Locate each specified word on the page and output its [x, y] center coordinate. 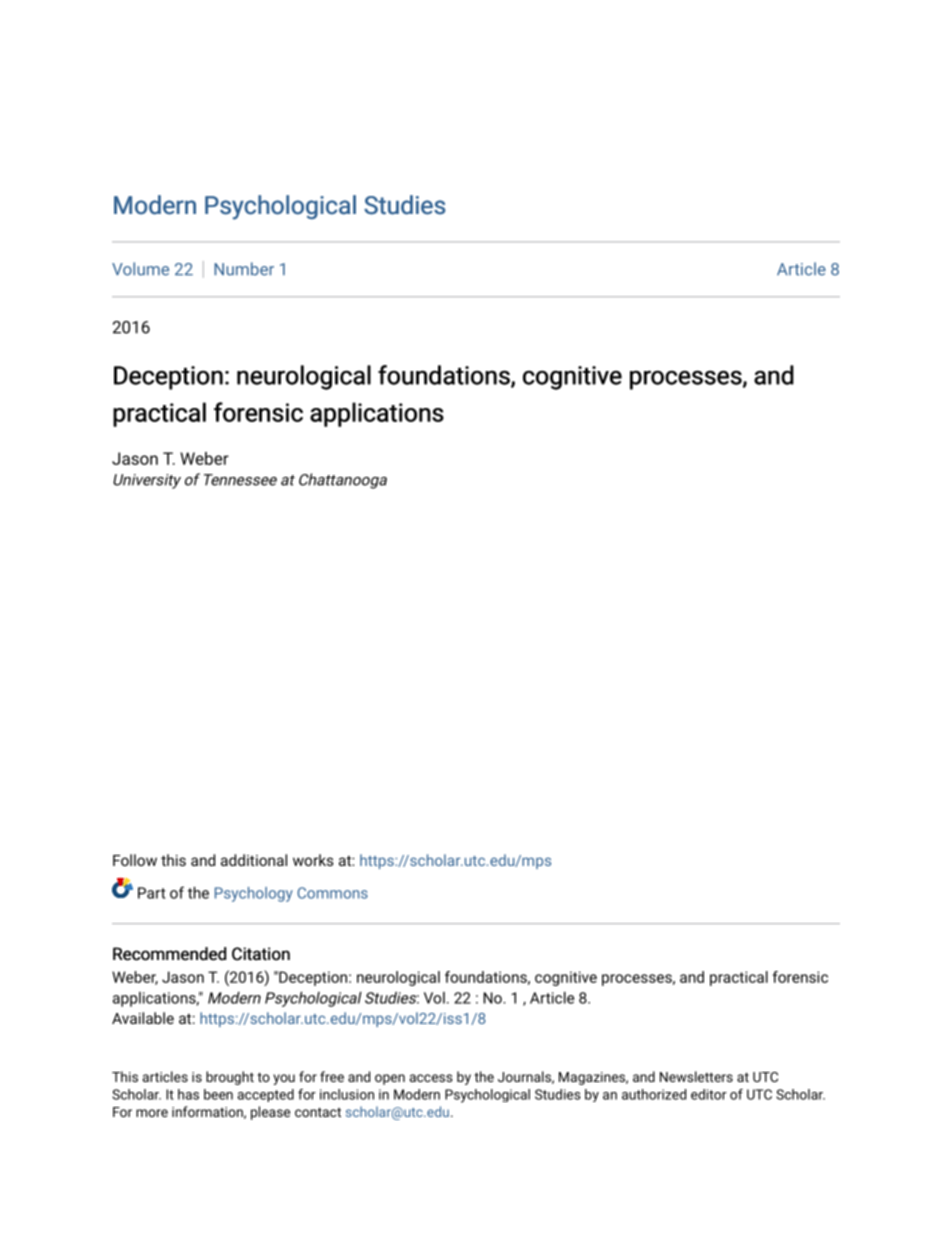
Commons [332, 893]
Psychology [254, 894]
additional [254, 860]
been [218, 1094]
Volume [140, 269]
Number [244, 269]
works [313, 860]
